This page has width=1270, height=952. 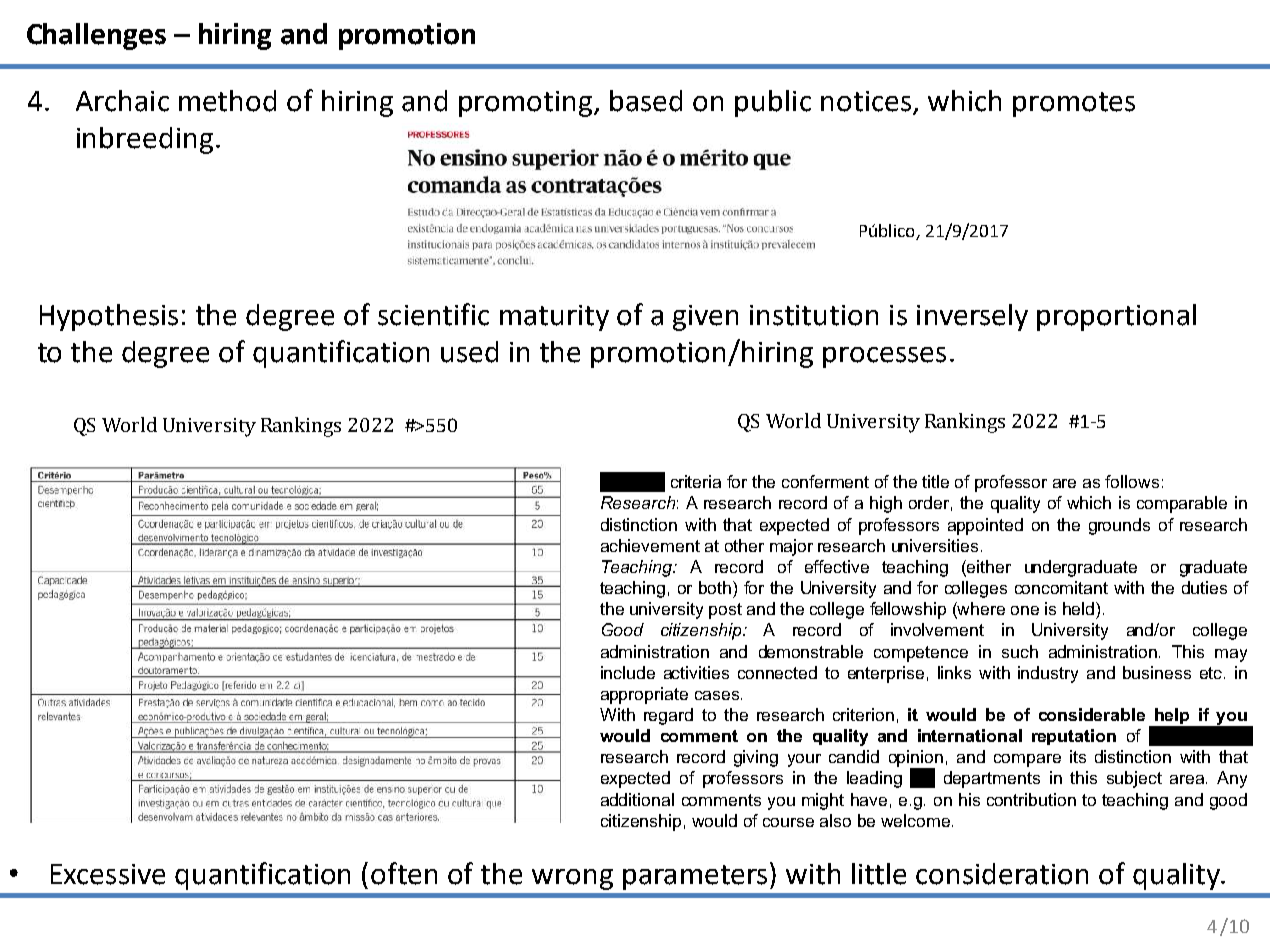 What do you see at coordinates (1074, 104) in the page?
I see `promotes` at bounding box center [1074, 104].
